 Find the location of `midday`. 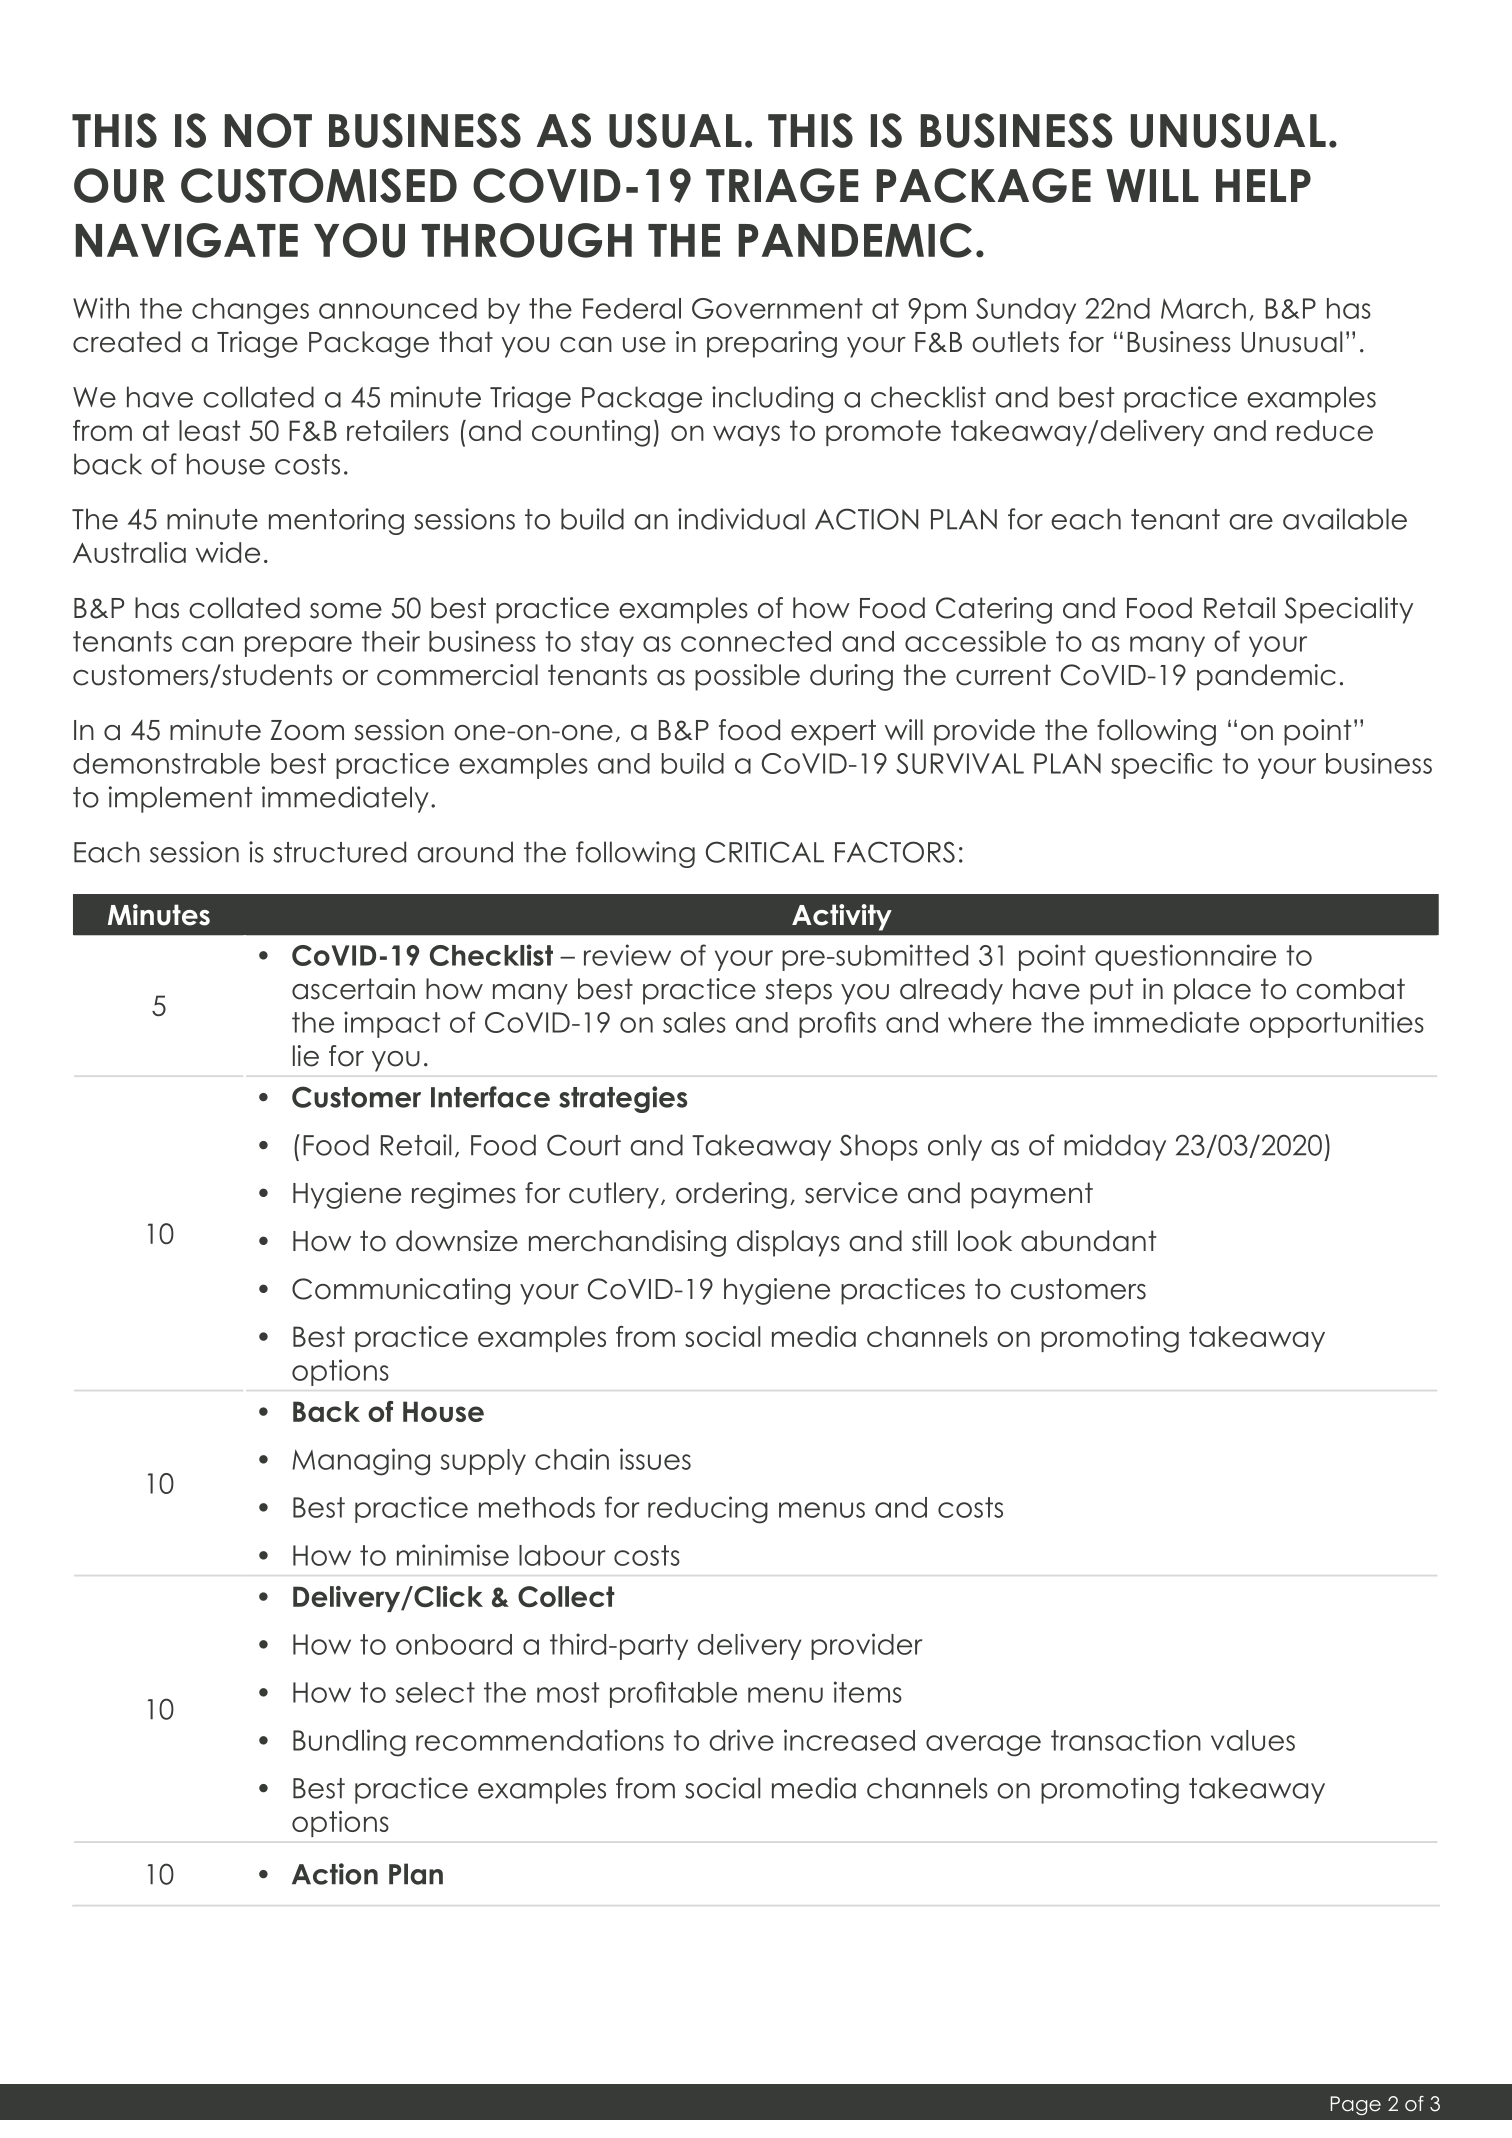

midday is located at coordinates (1115, 1147).
